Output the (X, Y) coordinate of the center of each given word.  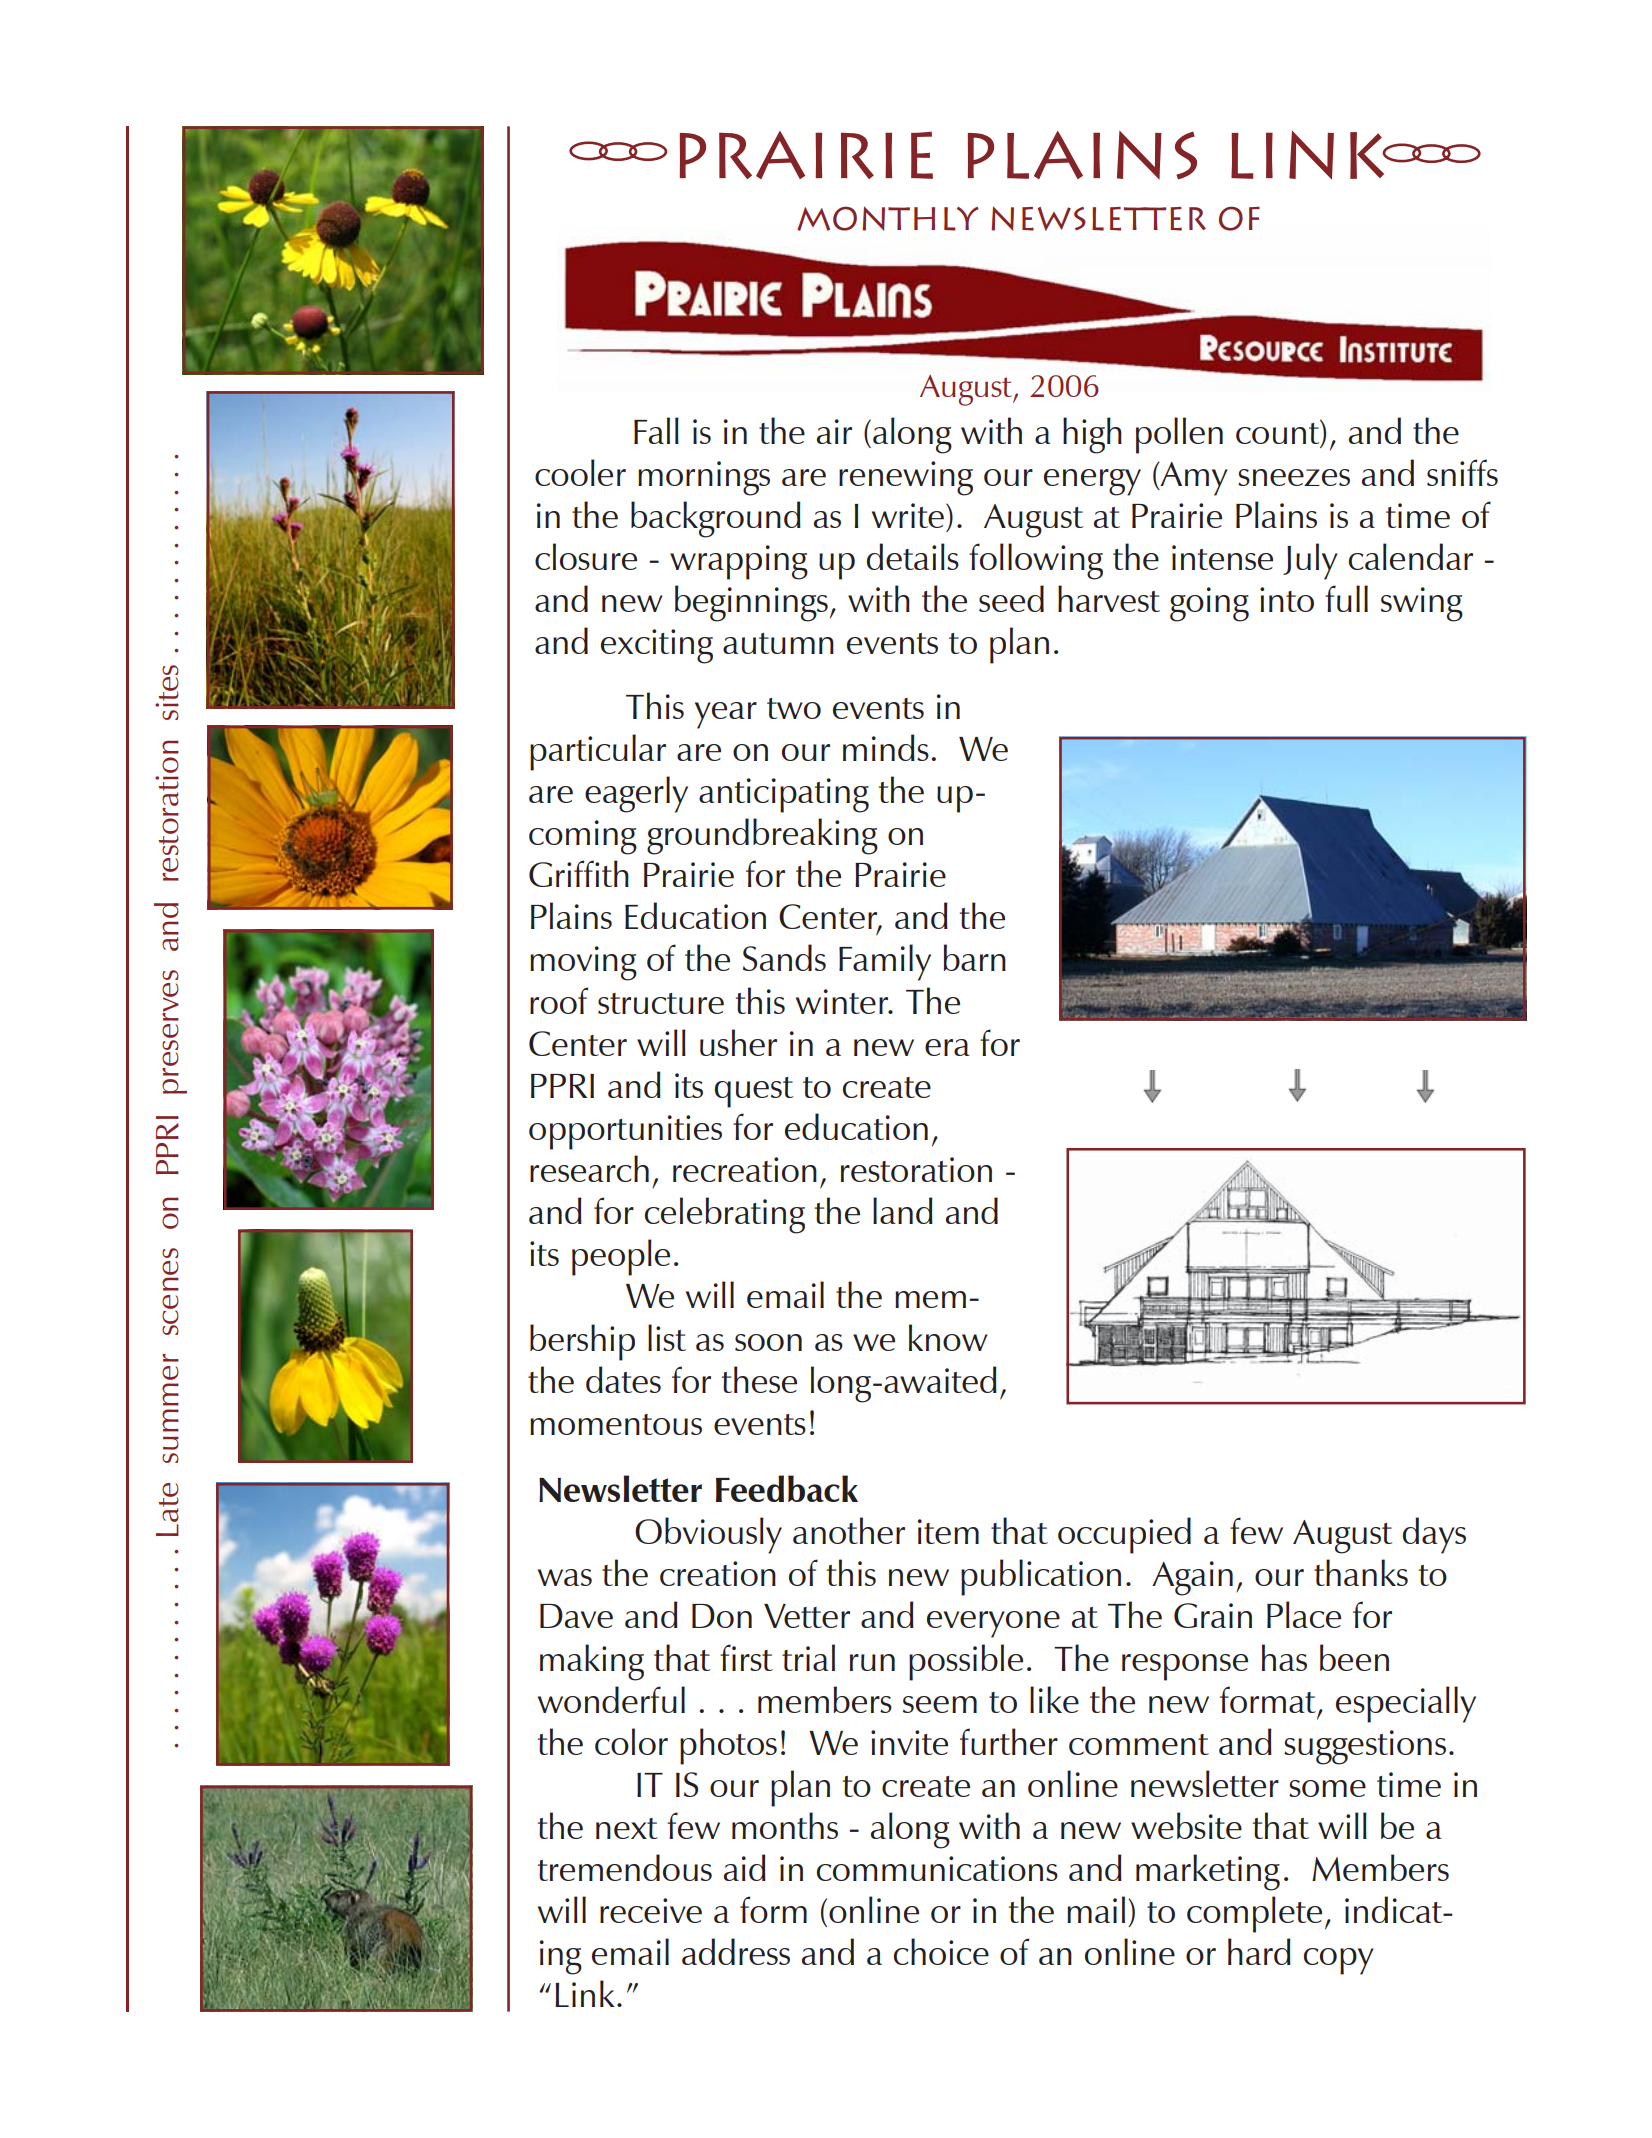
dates (623, 1379)
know (948, 1337)
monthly (888, 218)
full (1346, 598)
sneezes (1294, 477)
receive (651, 1910)
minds (886, 747)
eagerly (636, 794)
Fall (656, 430)
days (1434, 1535)
